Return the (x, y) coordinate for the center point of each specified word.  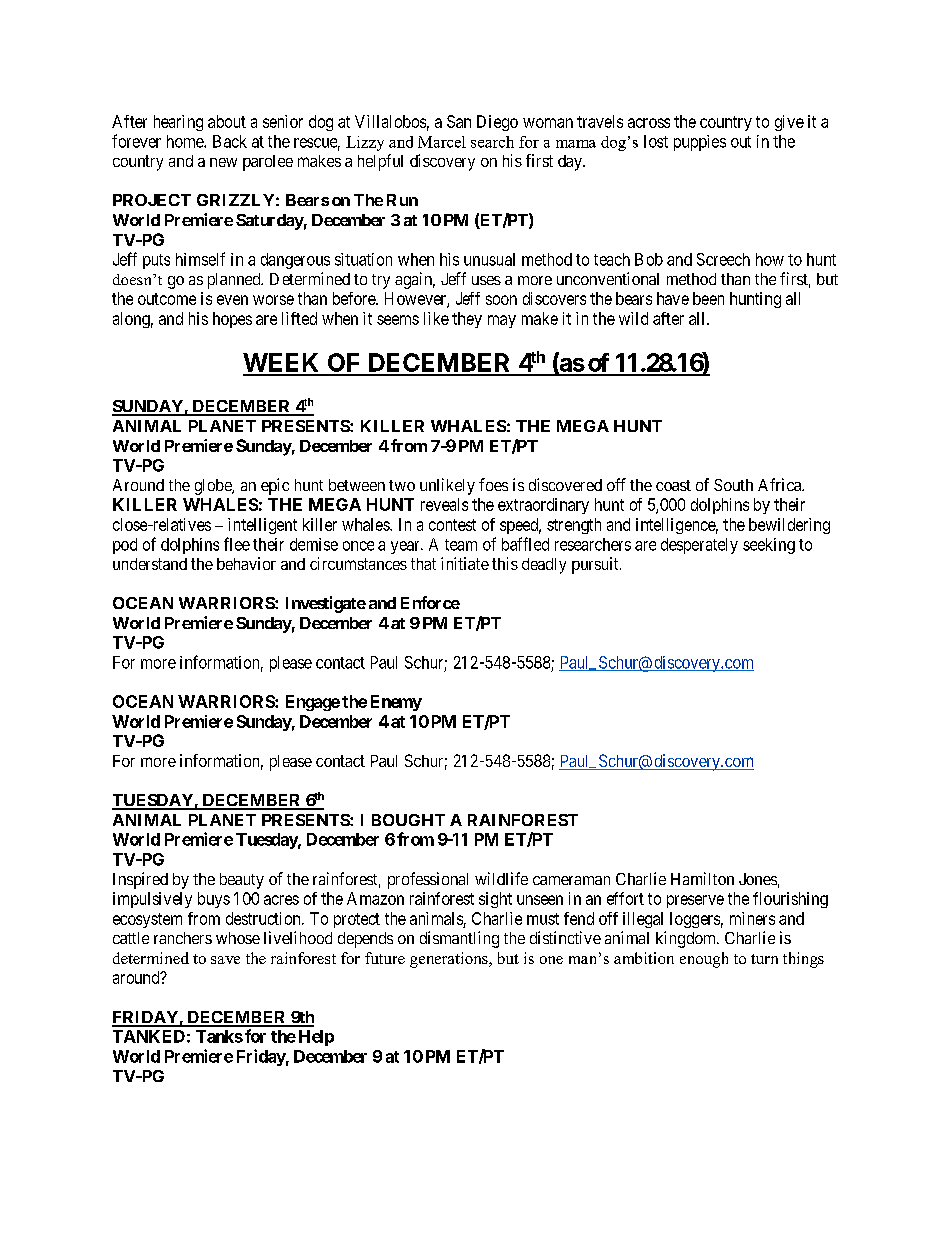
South (733, 485)
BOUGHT (408, 820)
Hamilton (702, 878)
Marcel (442, 142)
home (186, 141)
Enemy (396, 703)
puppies (700, 143)
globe (214, 487)
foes (493, 484)
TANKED (149, 1036)
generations (450, 960)
